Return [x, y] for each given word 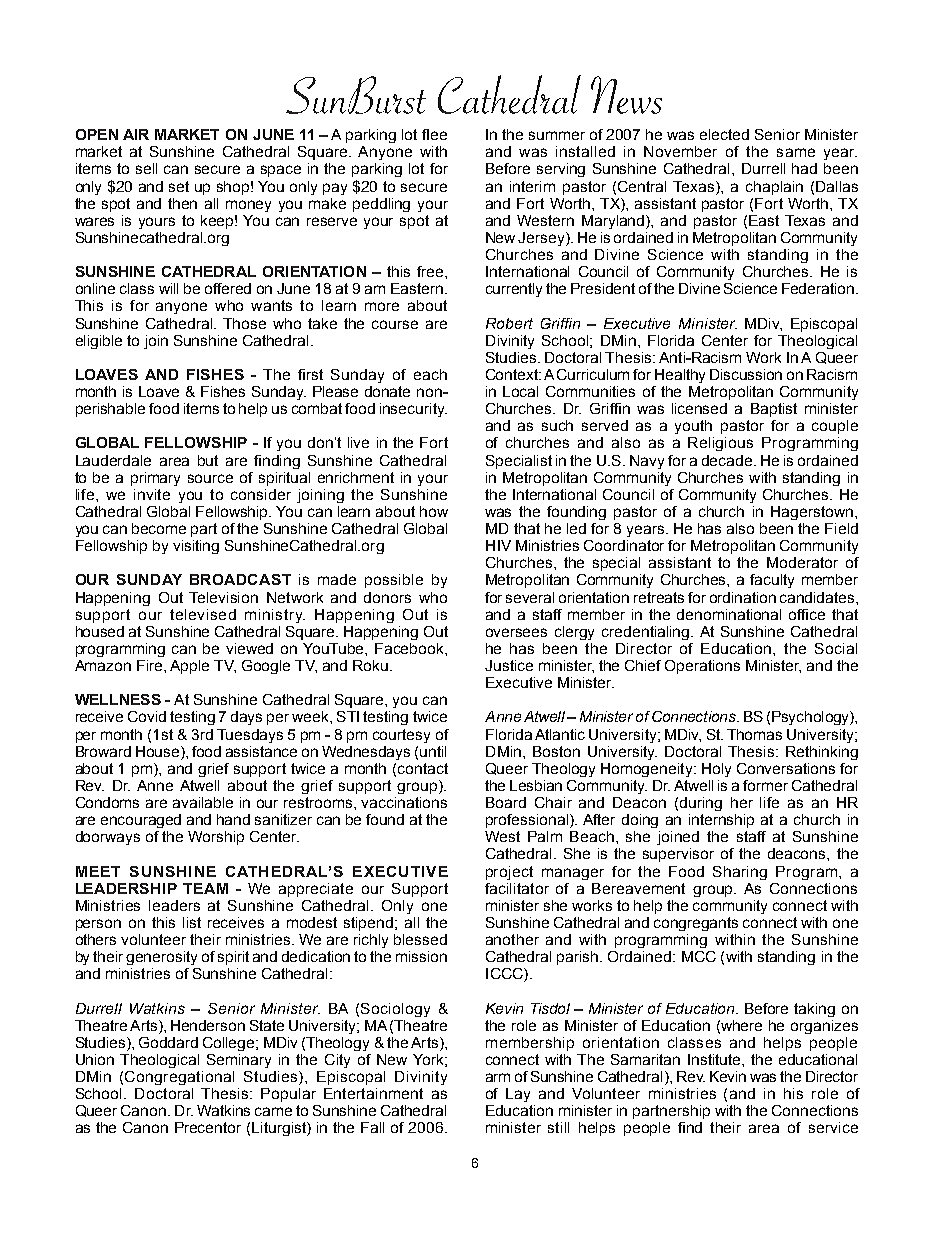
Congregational [179, 1078]
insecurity [413, 410]
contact [423, 768]
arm [498, 1077]
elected [724, 134]
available [203, 802]
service [833, 1127]
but [208, 460]
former [765, 785]
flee [434, 134]
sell [146, 168]
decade [727, 460]
